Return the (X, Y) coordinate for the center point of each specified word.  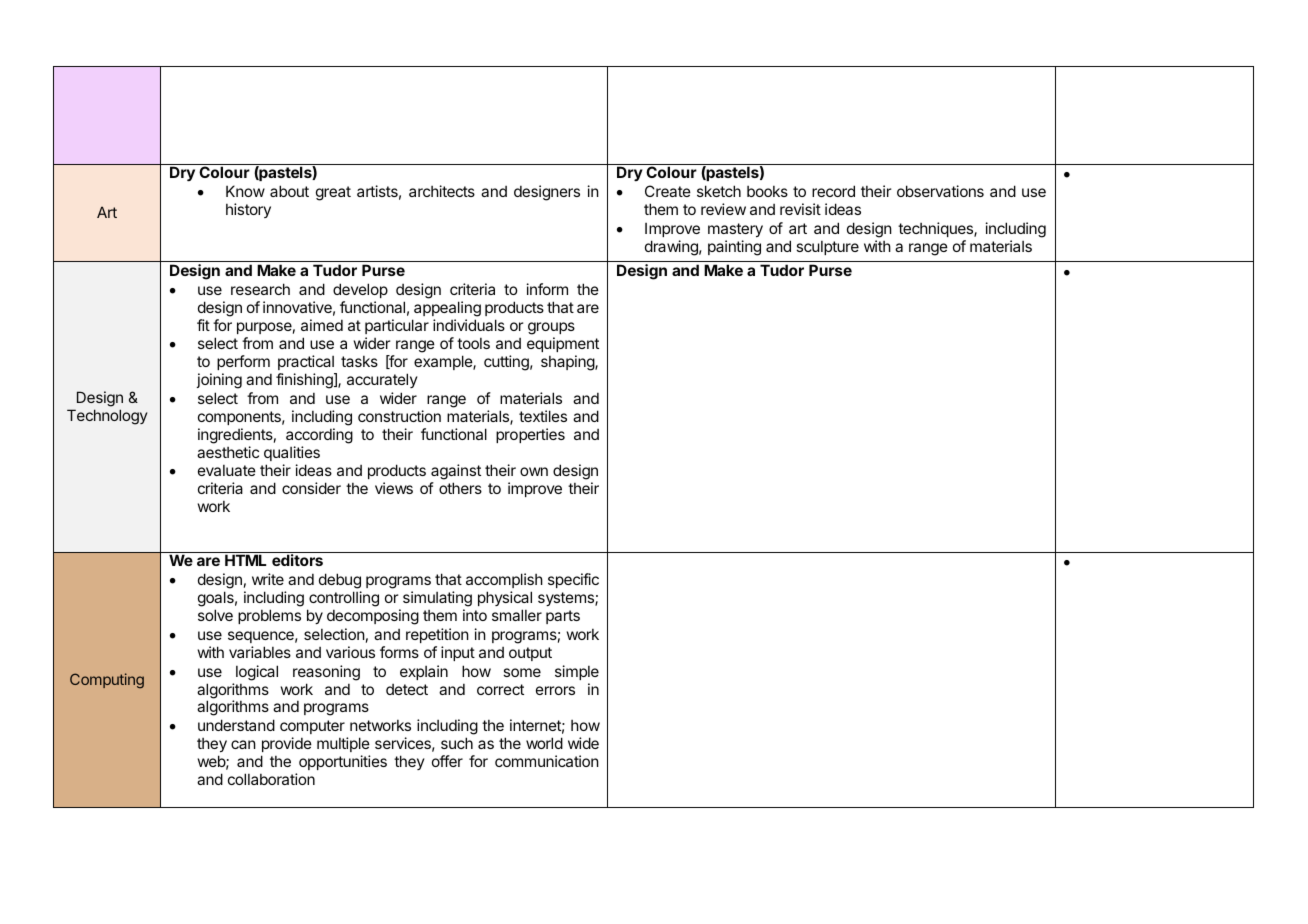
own (534, 471)
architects (442, 191)
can (243, 744)
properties (530, 435)
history (248, 210)
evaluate (227, 470)
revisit (800, 209)
